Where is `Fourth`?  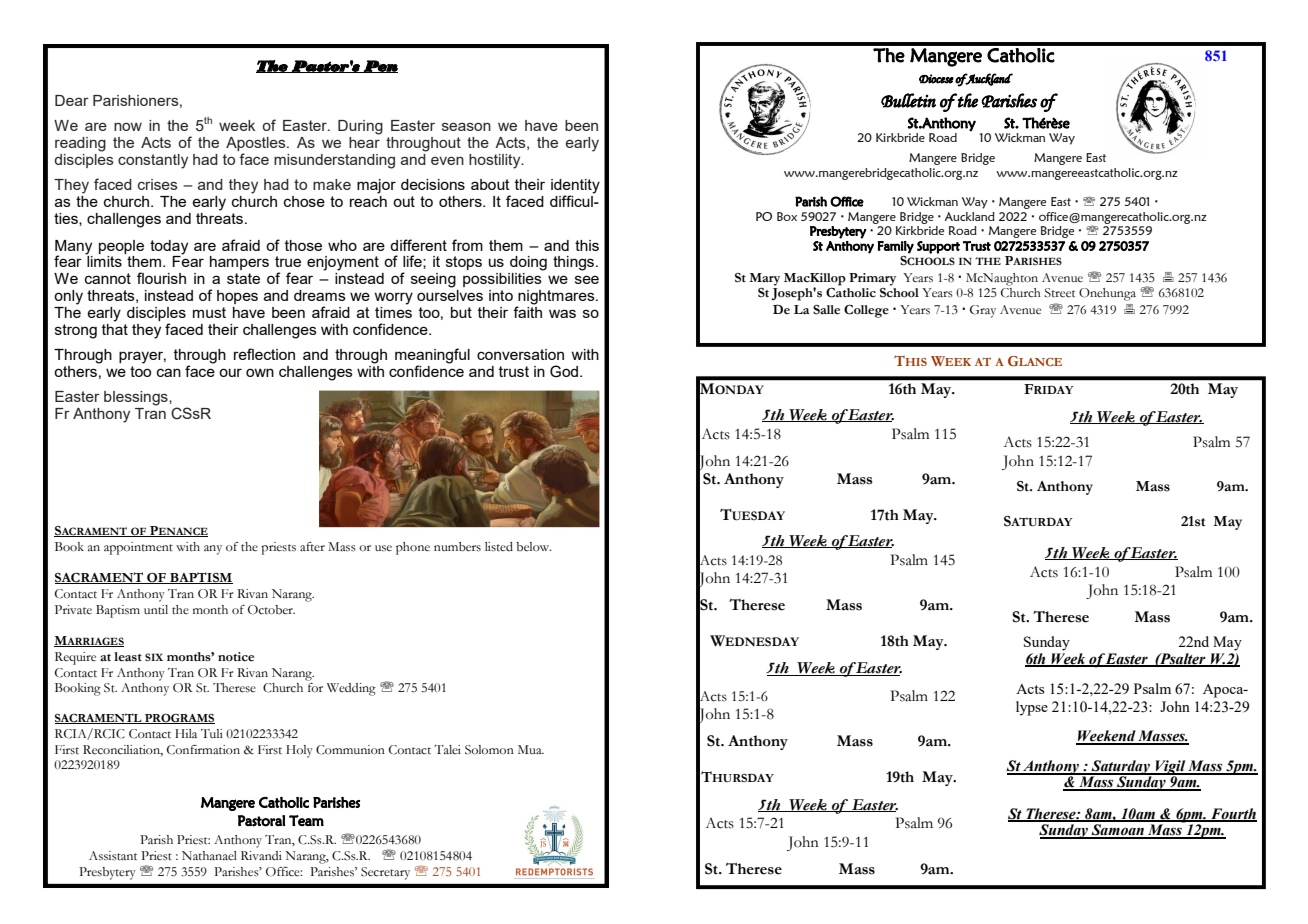
Fourth is located at coordinates (1233, 815).
